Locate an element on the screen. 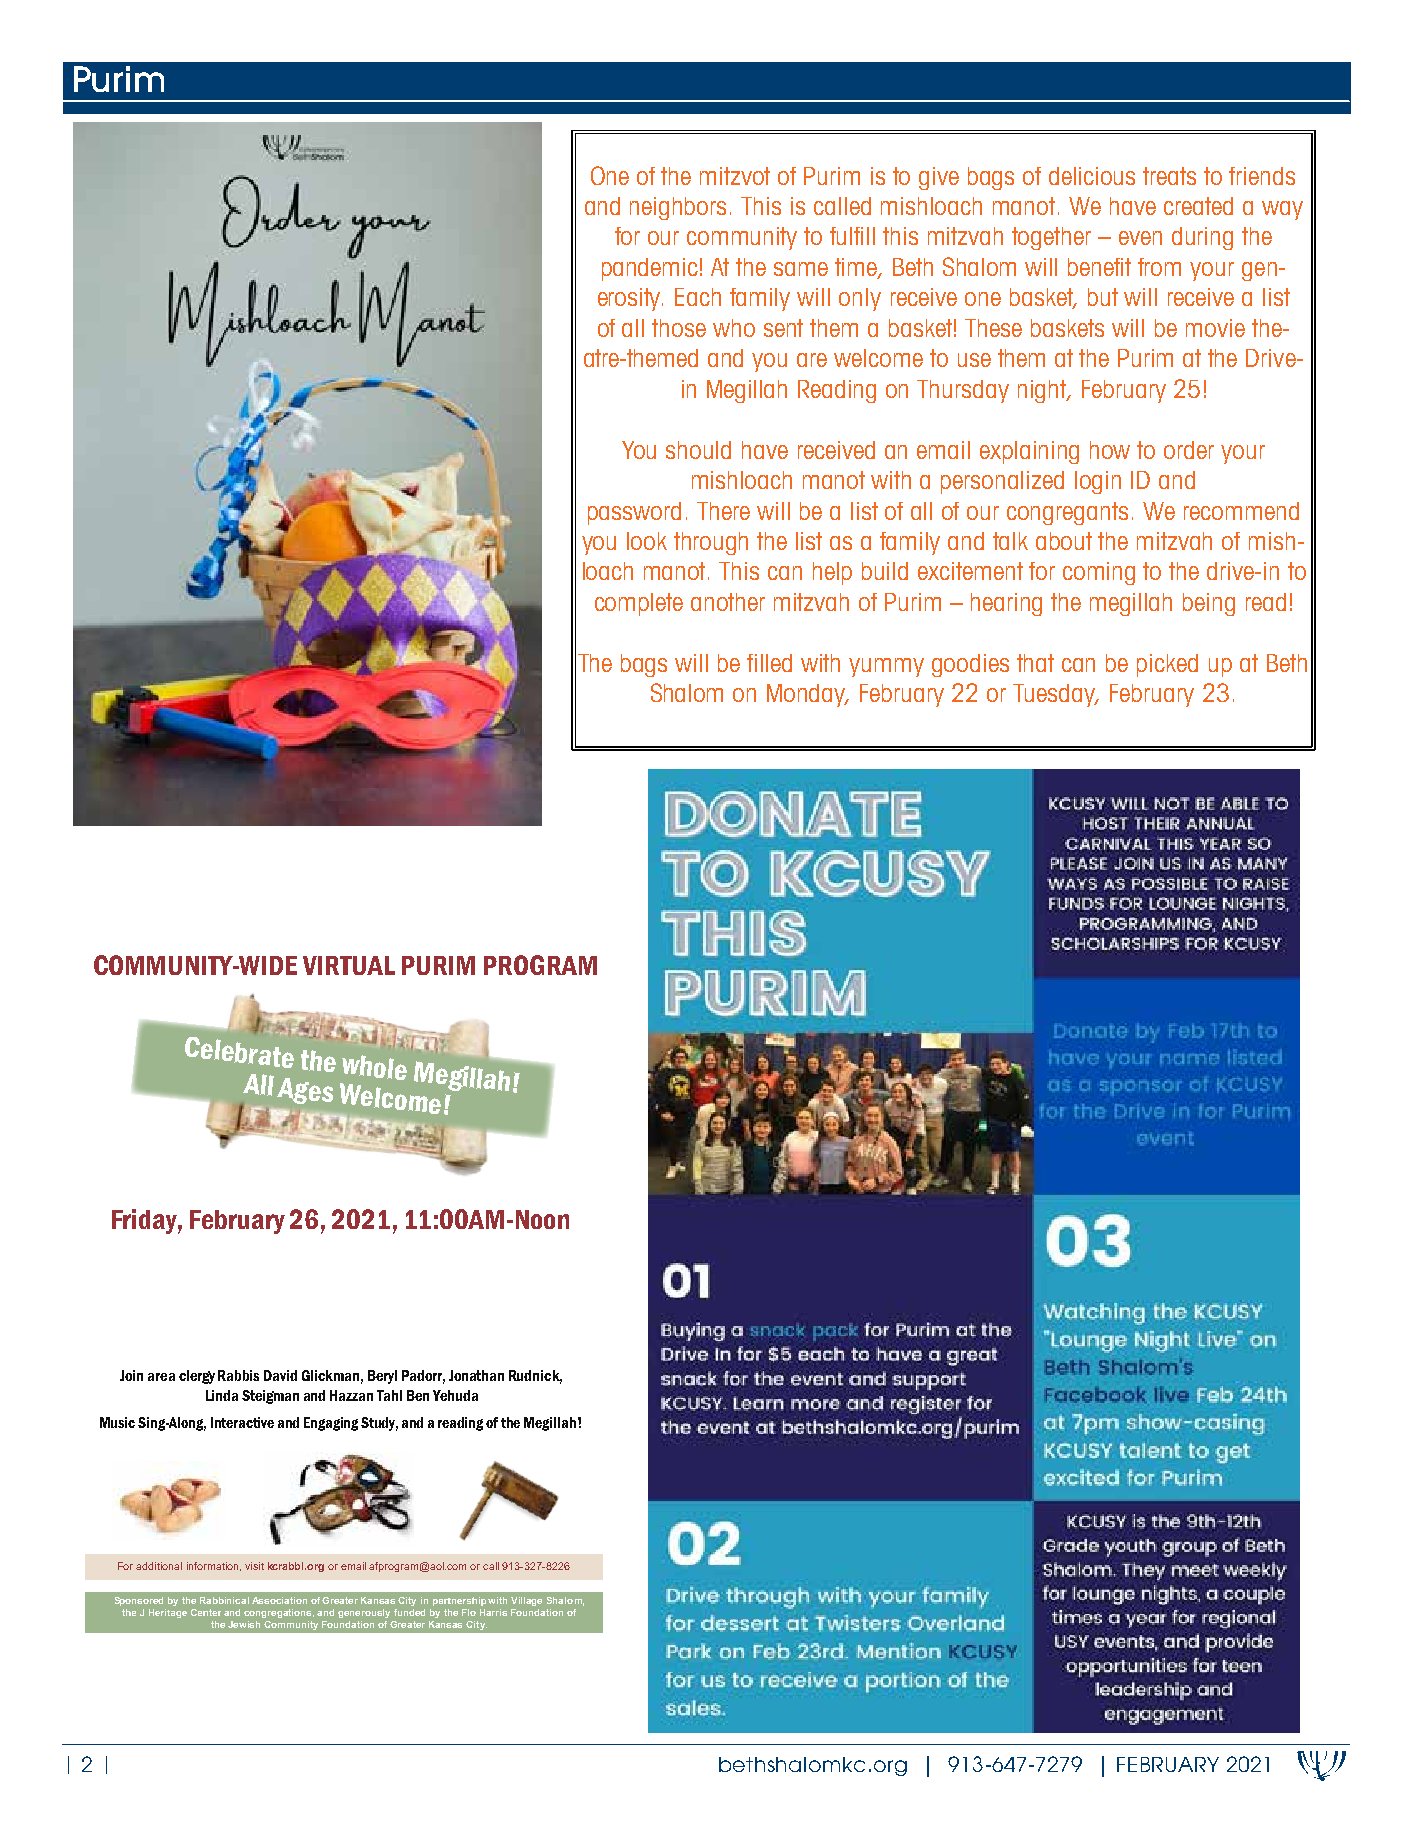 The image size is (1412, 1827). VIRTUAL is located at coordinates (349, 965).
